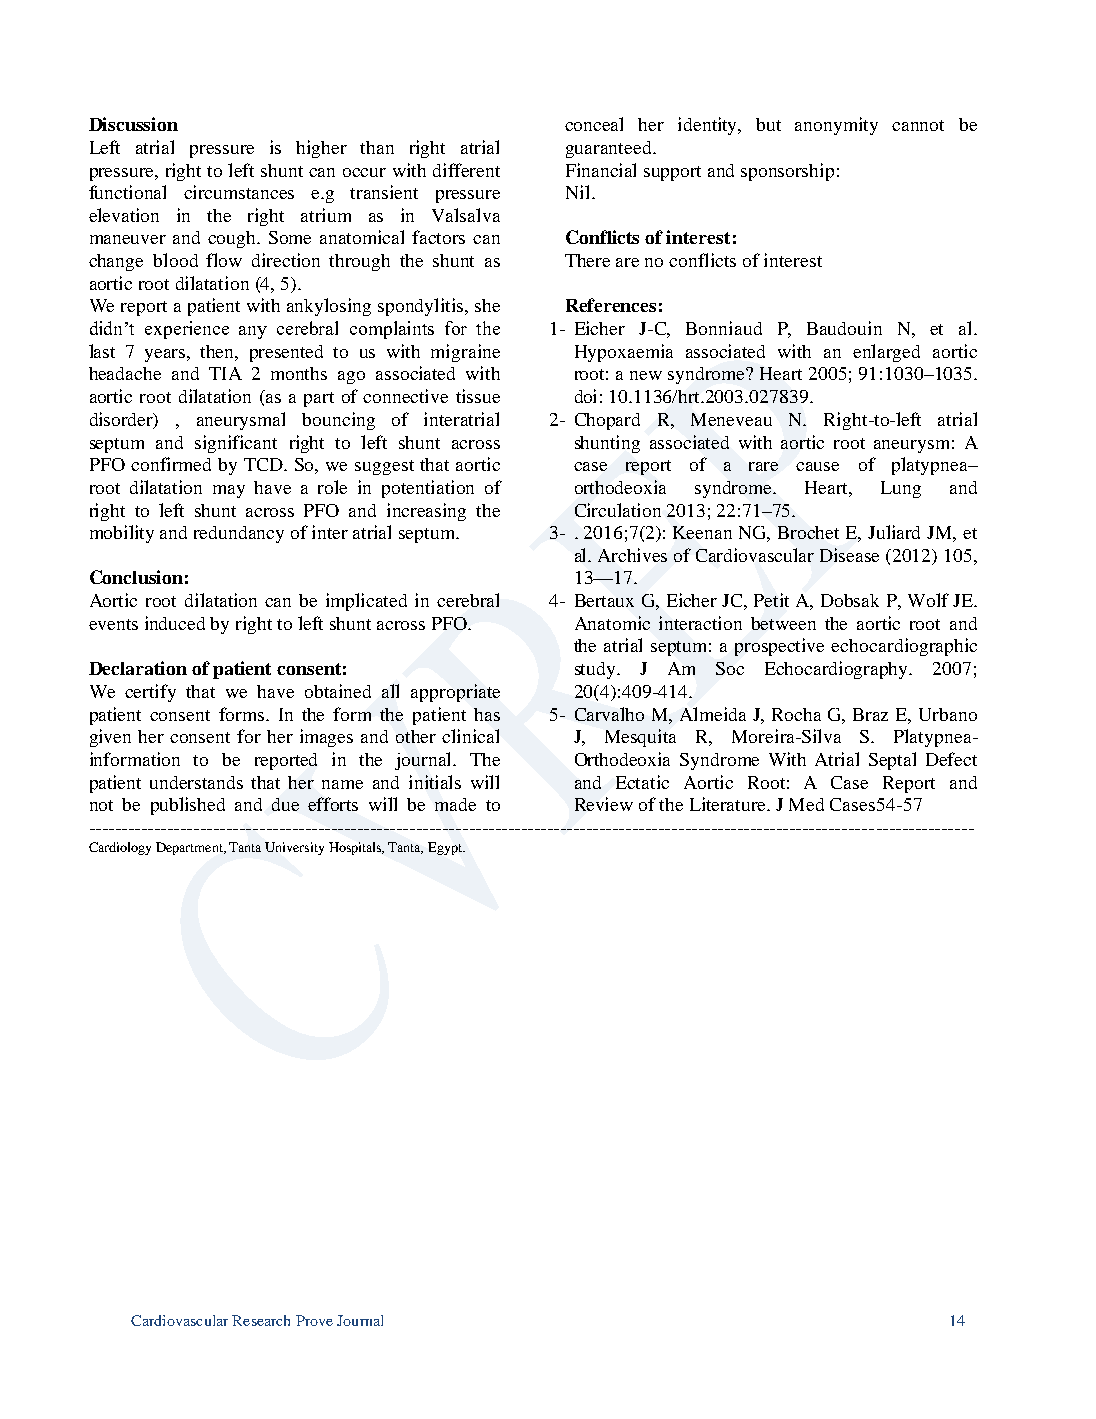  What do you see at coordinates (120, 848) in the screenshot?
I see `Cardiology` at bounding box center [120, 848].
